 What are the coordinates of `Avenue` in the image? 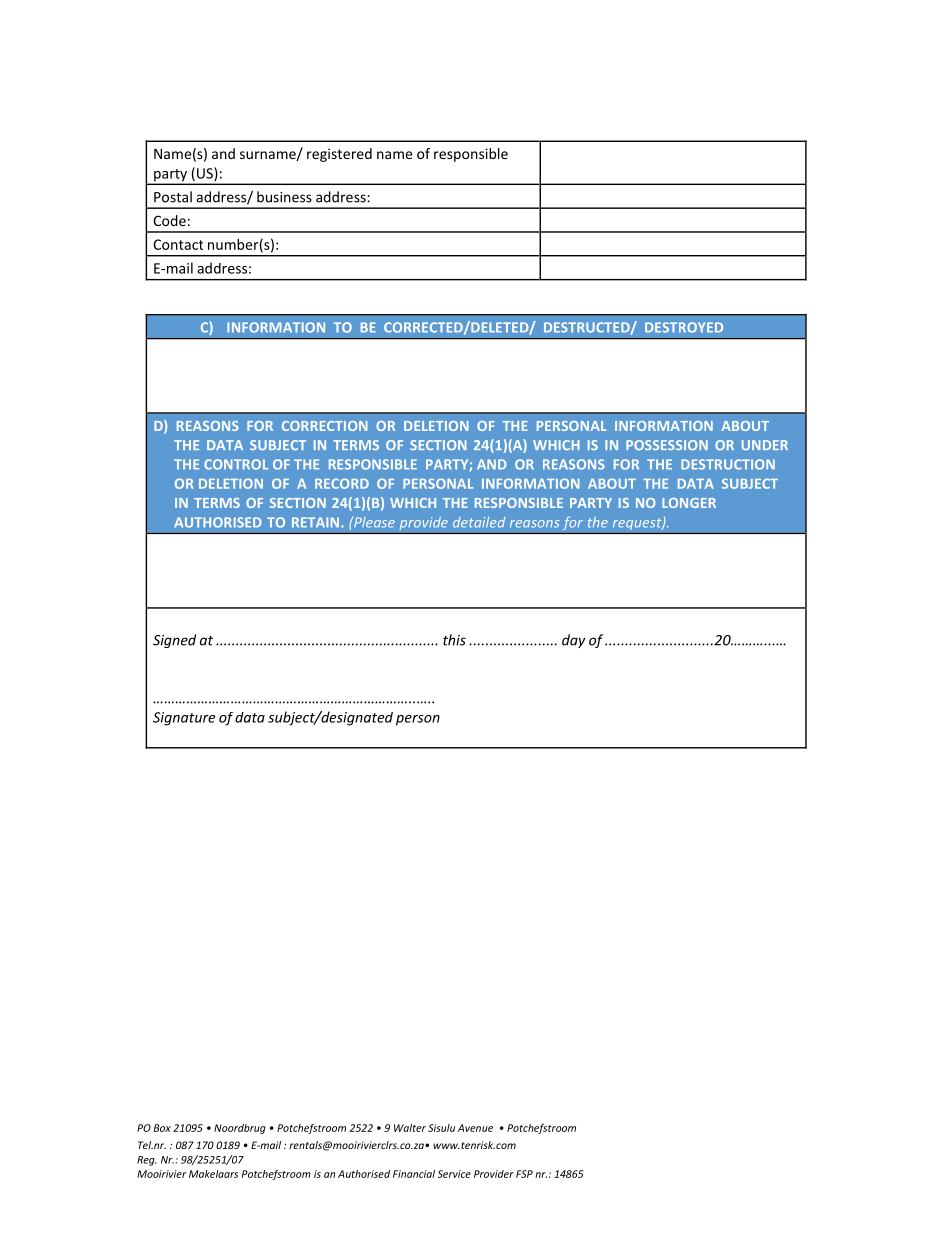 It's located at (475, 1128).
